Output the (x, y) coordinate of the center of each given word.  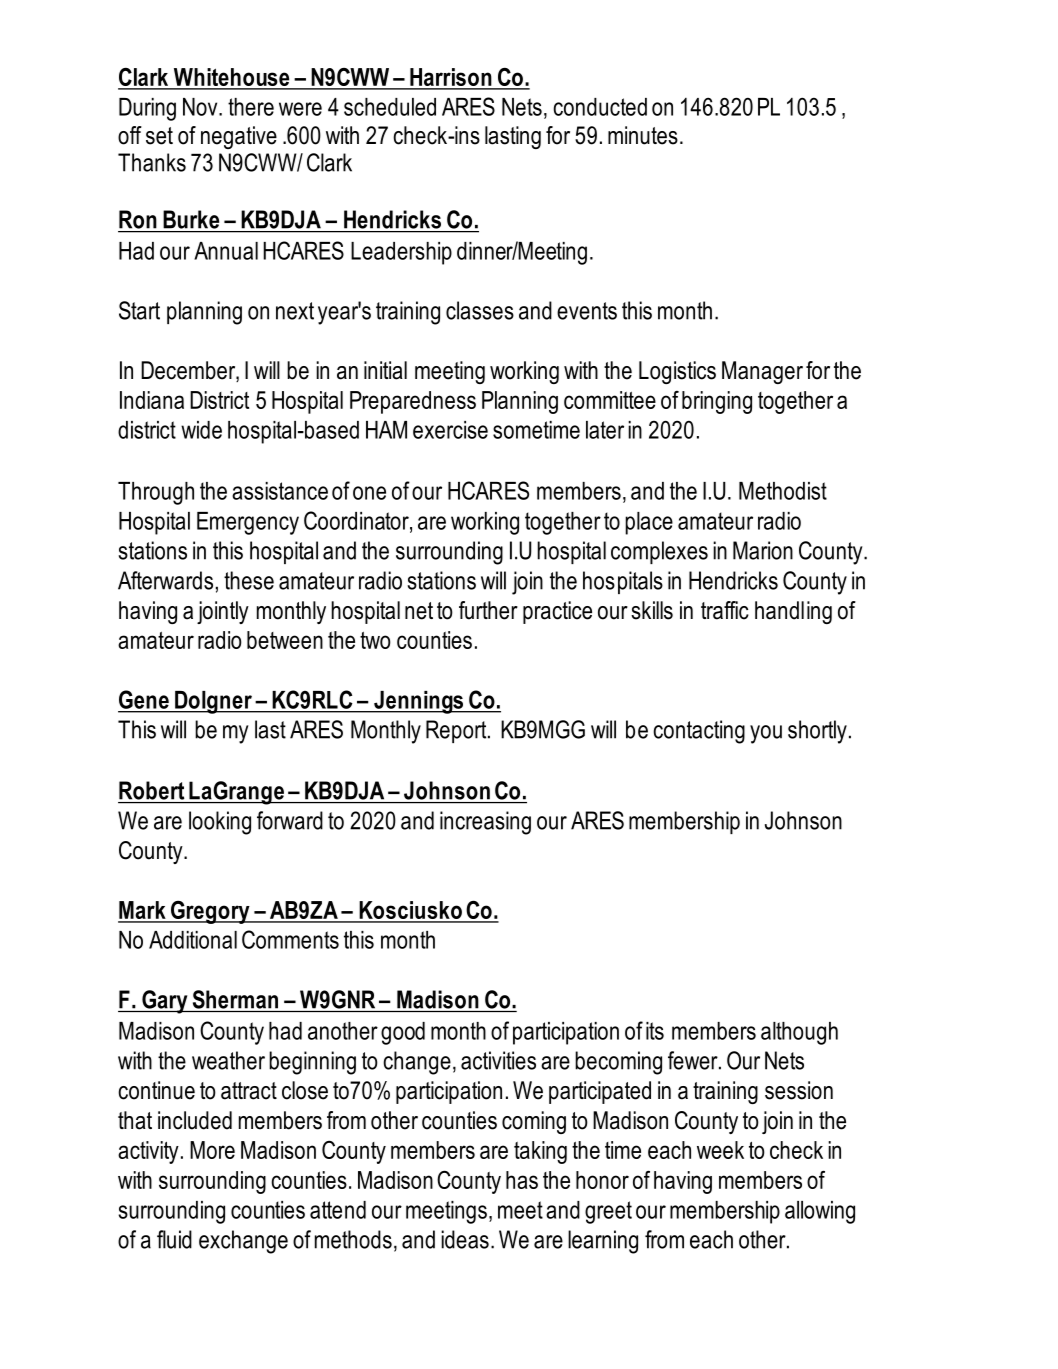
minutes (643, 135)
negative (239, 137)
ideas (465, 1239)
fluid (174, 1239)
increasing (485, 823)
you (766, 734)
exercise (450, 430)
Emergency (248, 523)
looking (220, 823)
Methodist (783, 491)
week (720, 1150)
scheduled (390, 107)
